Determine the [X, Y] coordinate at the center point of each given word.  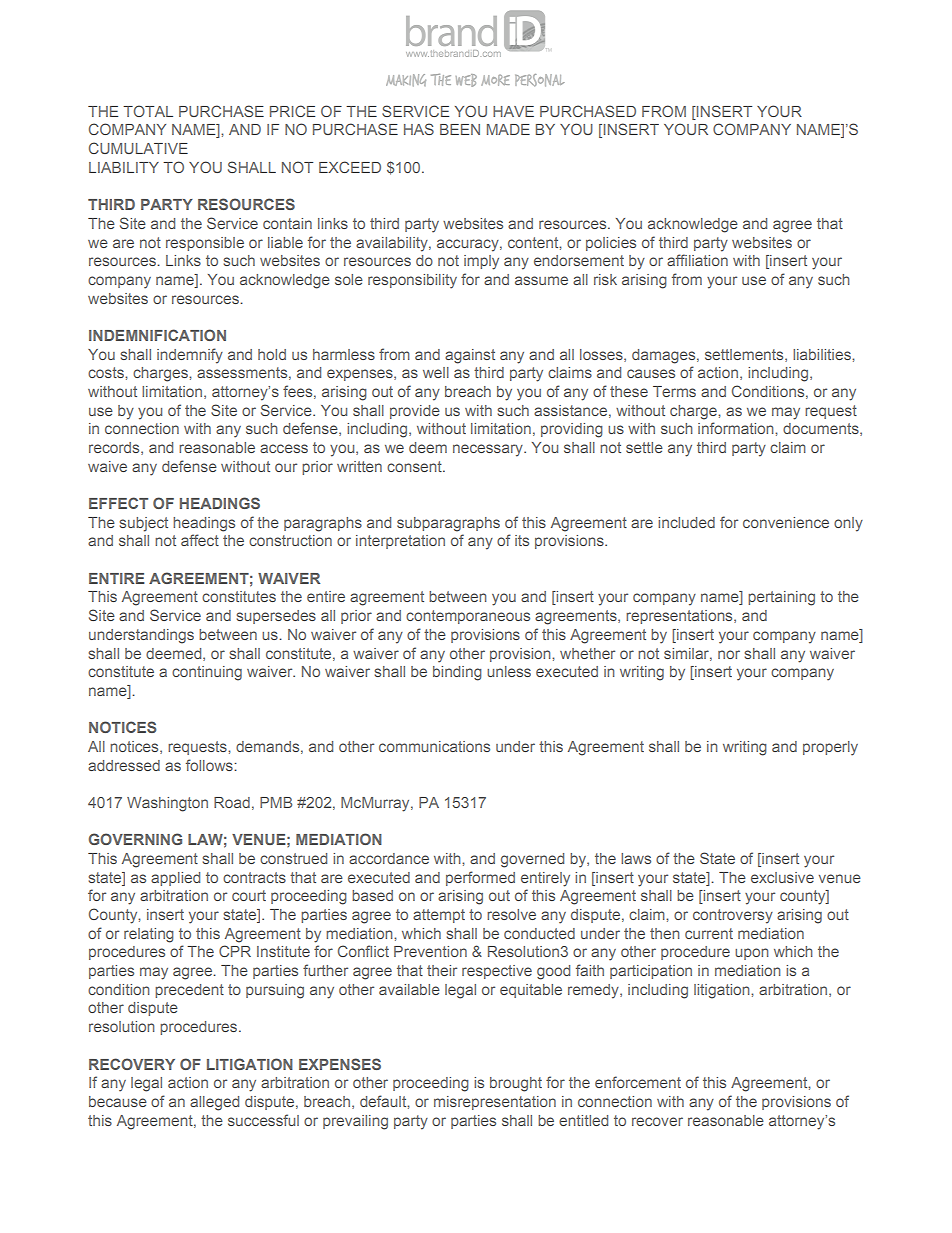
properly [830, 748]
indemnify [190, 356]
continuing [207, 673]
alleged [214, 1103]
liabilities [823, 354]
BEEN [460, 129]
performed [480, 878]
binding [457, 673]
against [470, 356]
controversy [733, 916]
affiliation [697, 260]
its [522, 540]
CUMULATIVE [138, 148]
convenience [786, 522]
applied [175, 879]
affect [200, 540]
